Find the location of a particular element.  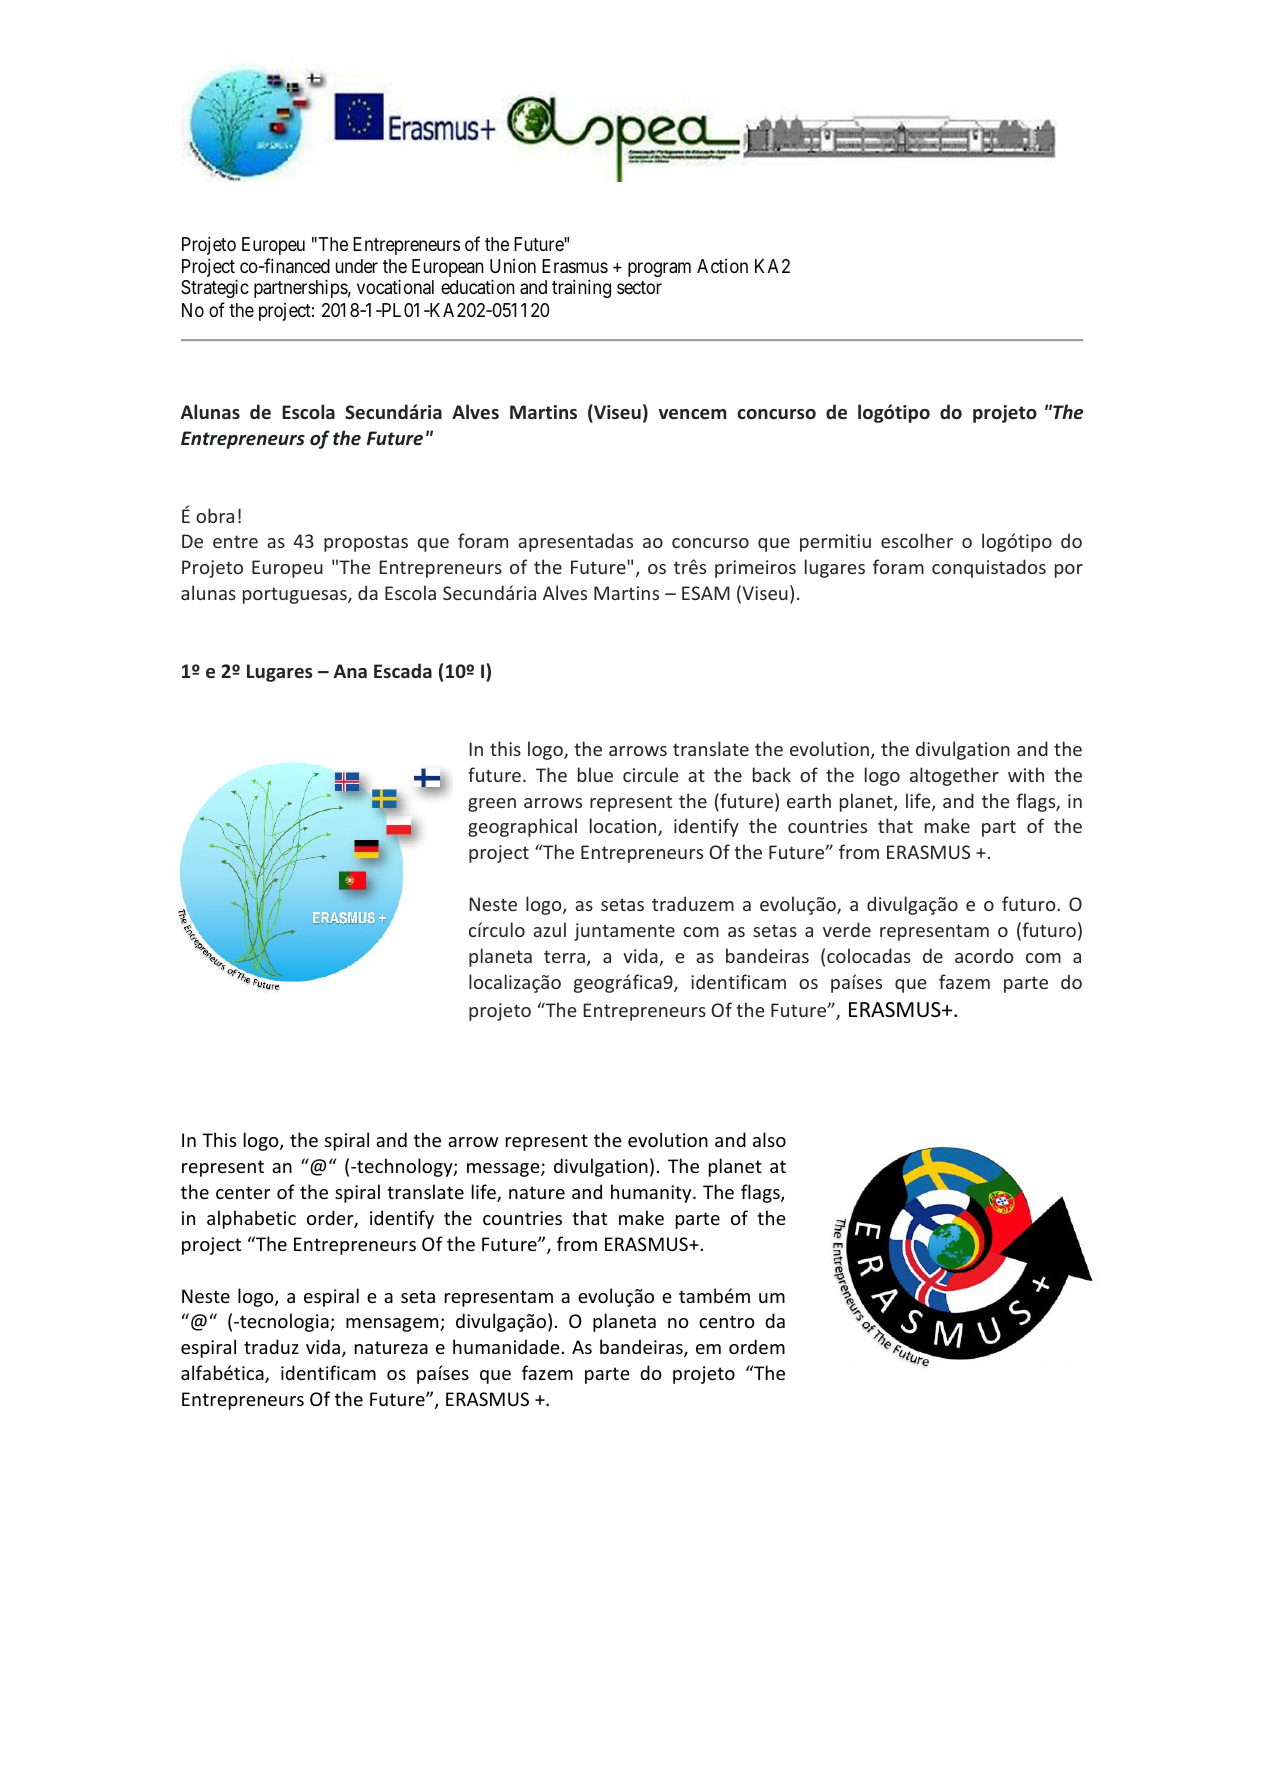

also is located at coordinates (769, 1139).
